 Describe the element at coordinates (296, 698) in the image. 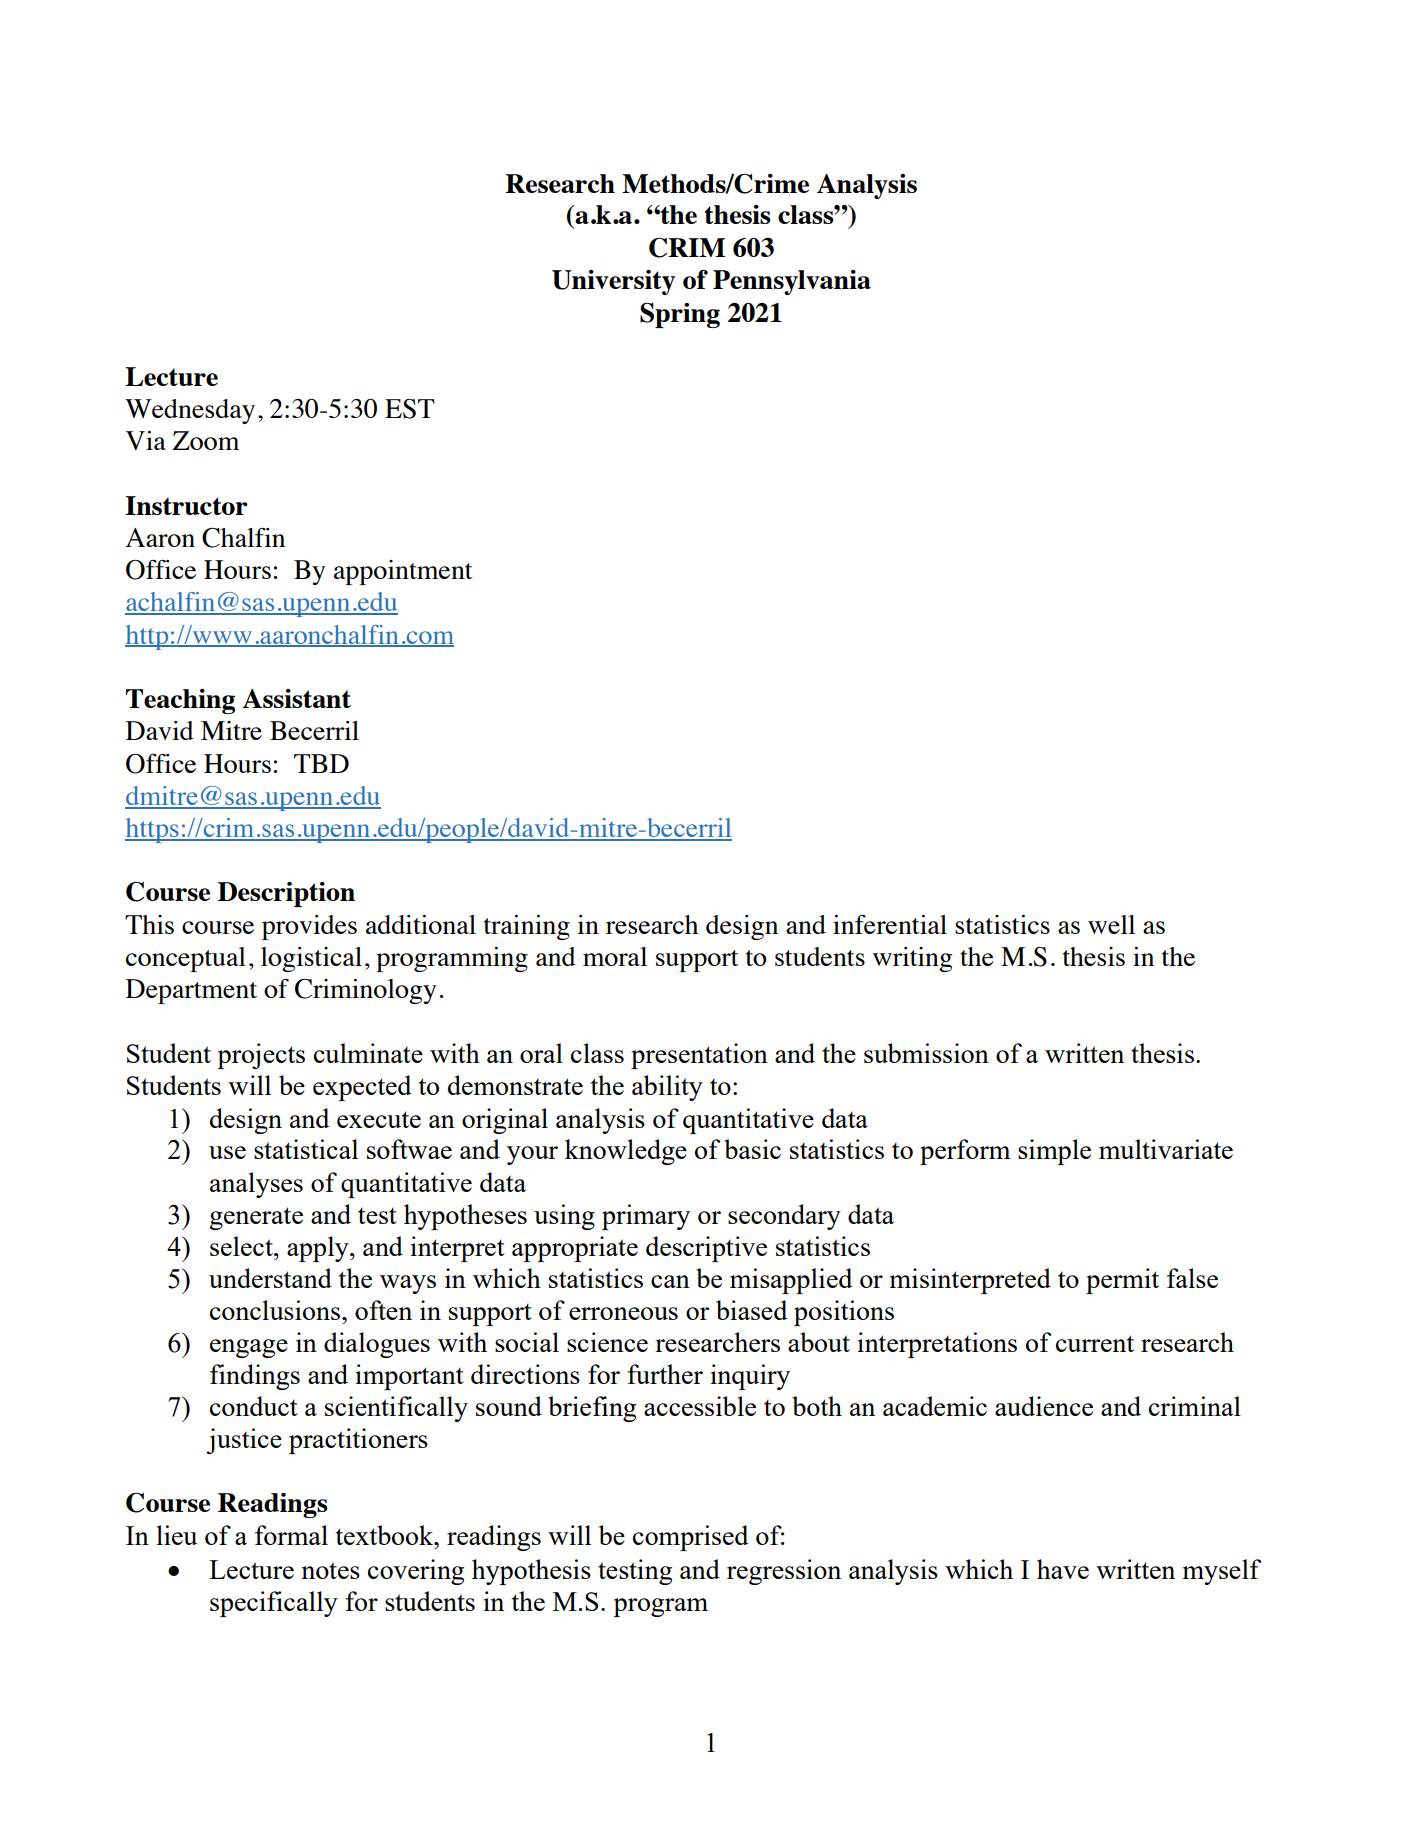

I see `Assistant` at that location.
